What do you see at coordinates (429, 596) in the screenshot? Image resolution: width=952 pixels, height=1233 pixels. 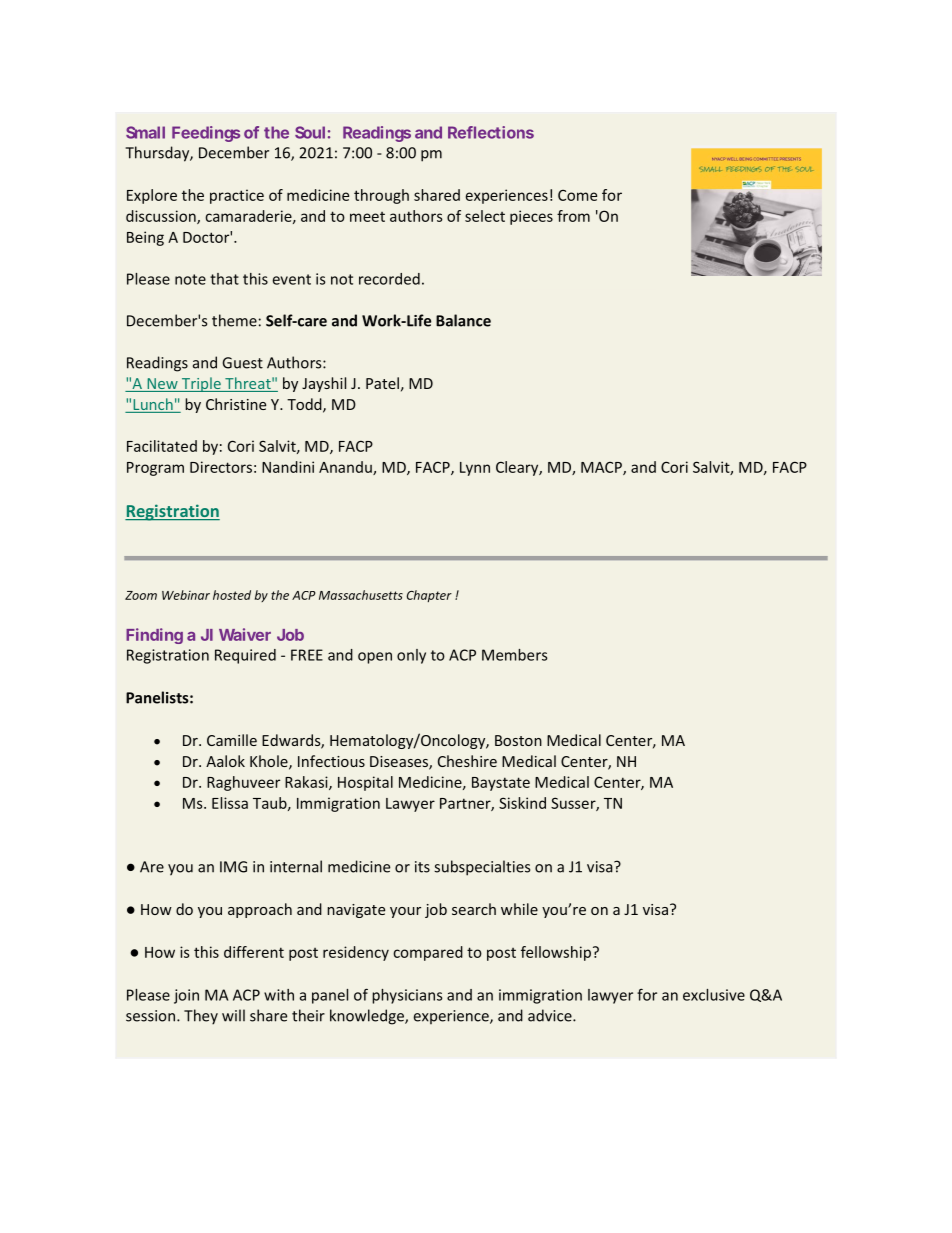 I see `Chapter` at bounding box center [429, 596].
